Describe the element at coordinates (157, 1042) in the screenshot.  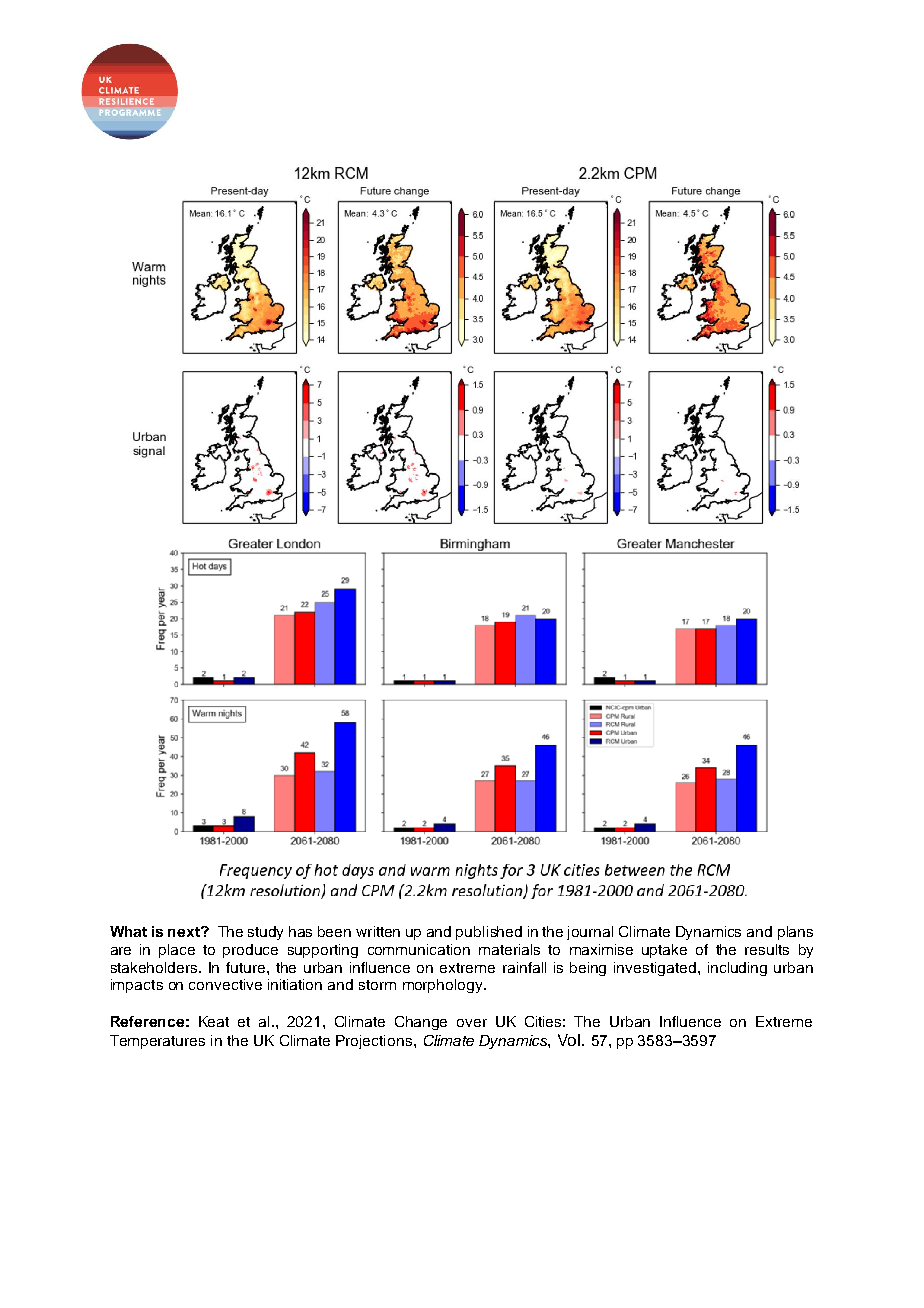
I see `Temperatures` at that location.
